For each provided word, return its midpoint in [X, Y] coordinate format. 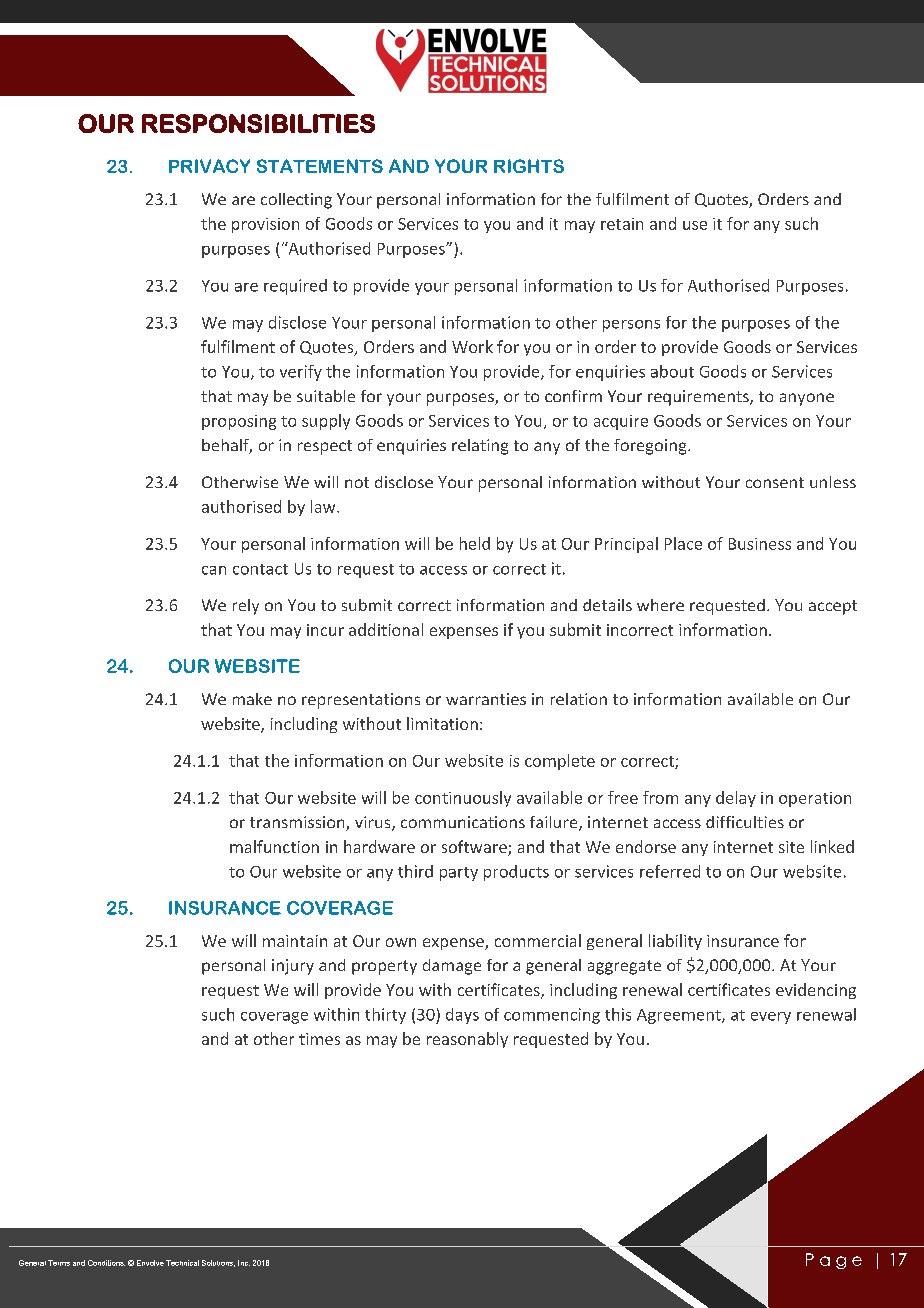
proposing [239, 422]
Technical [182, 1263]
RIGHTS [529, 166]
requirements [699, 398]
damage [452, 967]
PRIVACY [209, 166]
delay [736, 799]
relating [480, 447]
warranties [486, 699]
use [695, 225]
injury [293, 967]
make [252, 699]
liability [675, 942]
